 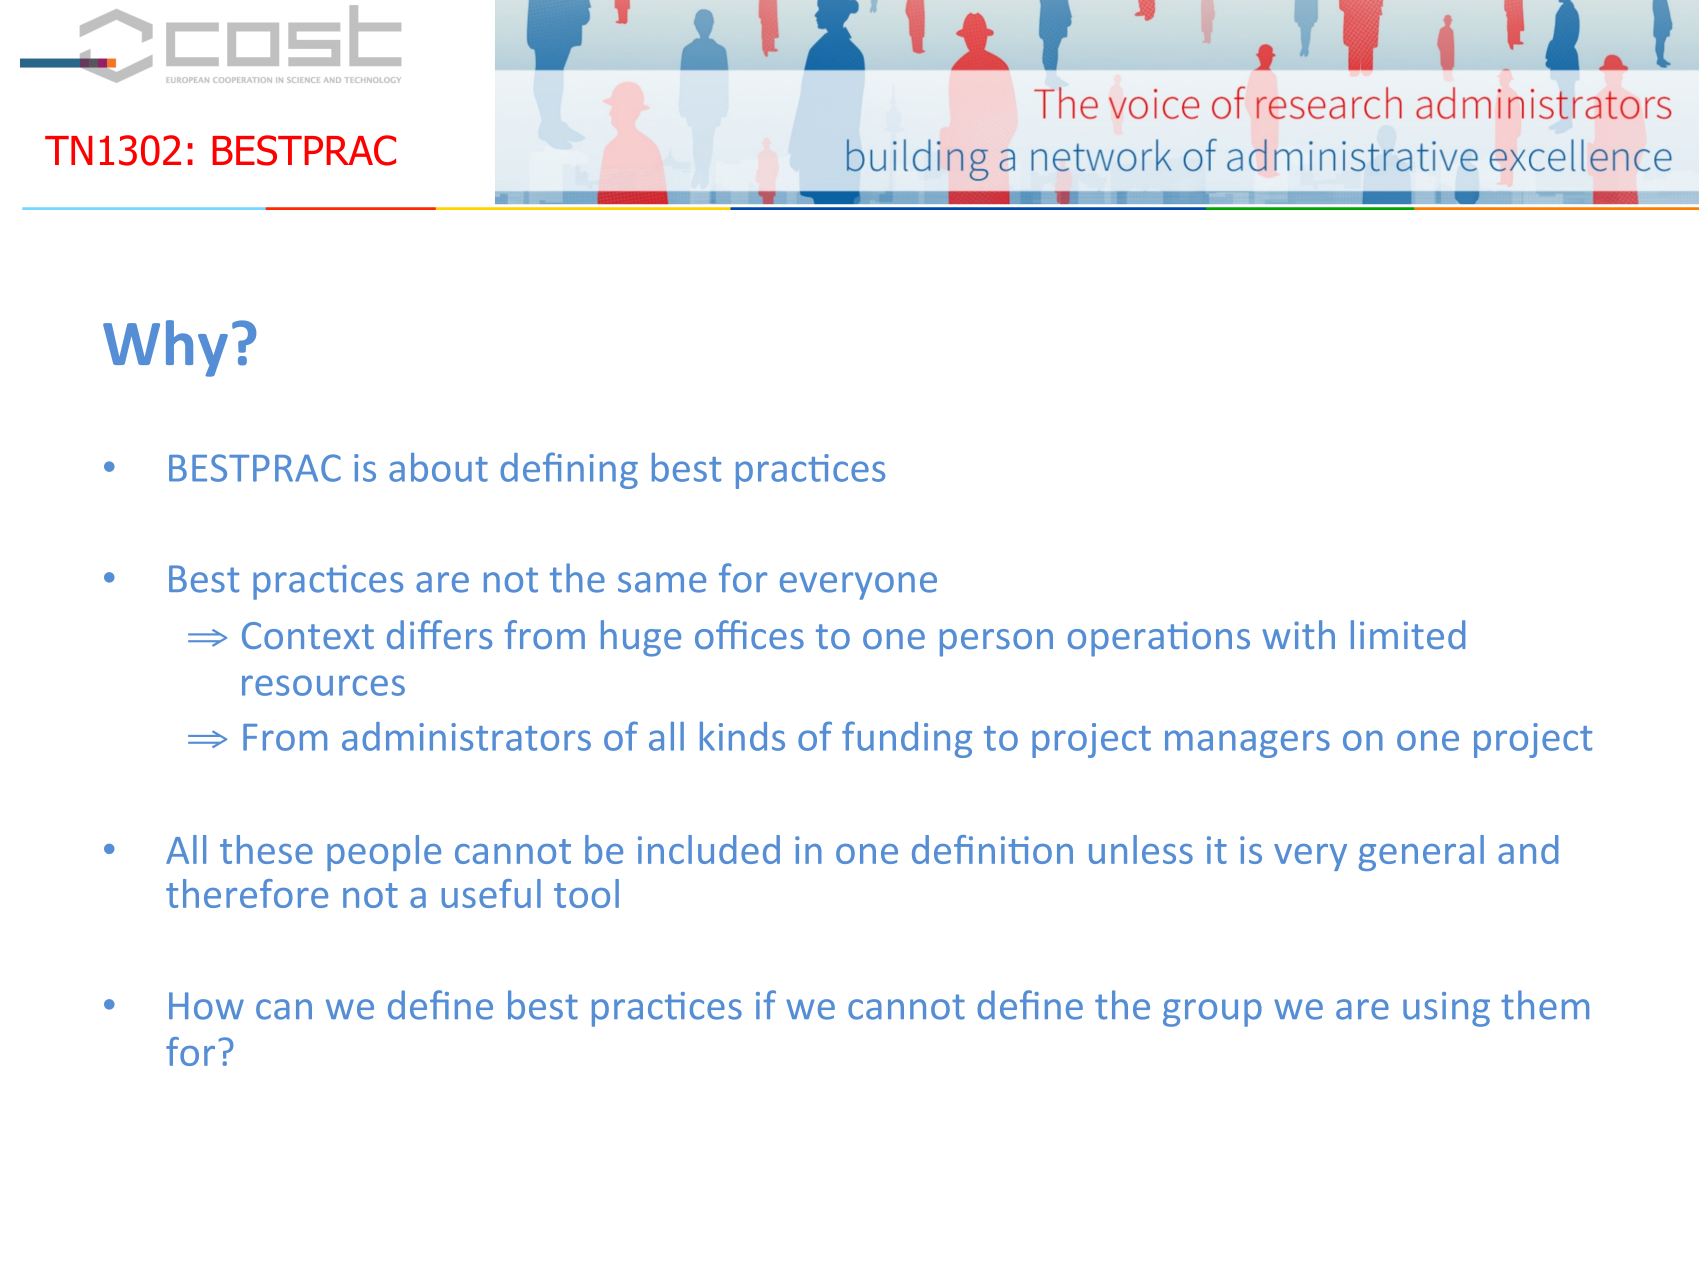 I want to click on about, so click(x=438, y=467).
